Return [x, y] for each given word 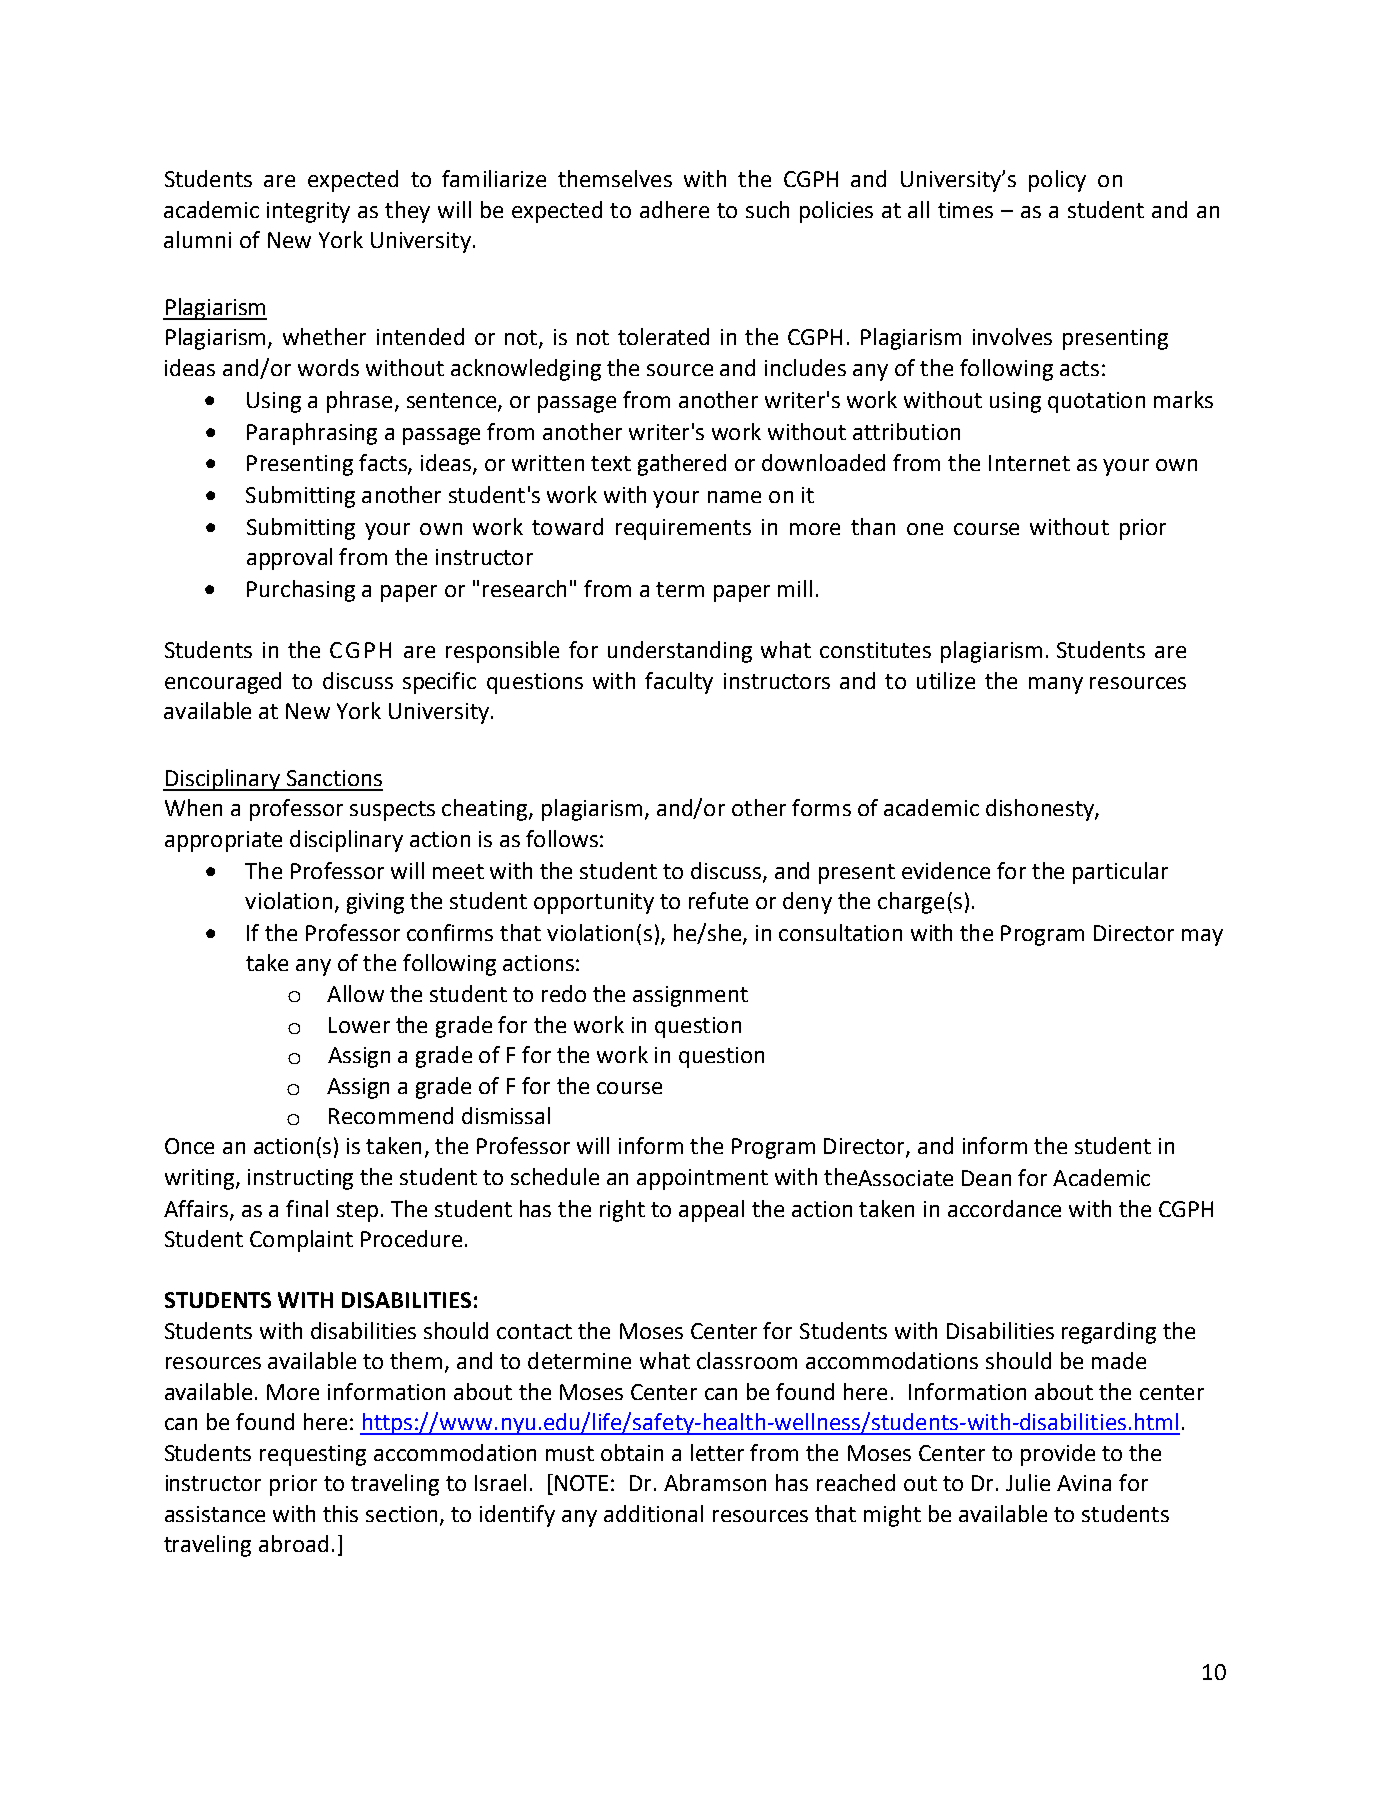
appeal [711, 1211]
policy [1057, 181]
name [734, 497]
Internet [1029, 463]
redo [564, 993]
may [1202, 937]
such [767, 209]
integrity [308, 212]
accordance [1004, 1208]
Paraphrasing [312, 434]
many [1056, 685]
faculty [679, 683]
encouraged [223, 683]
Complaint [301, 1241]
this [340, 1513]
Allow [355, 993]
